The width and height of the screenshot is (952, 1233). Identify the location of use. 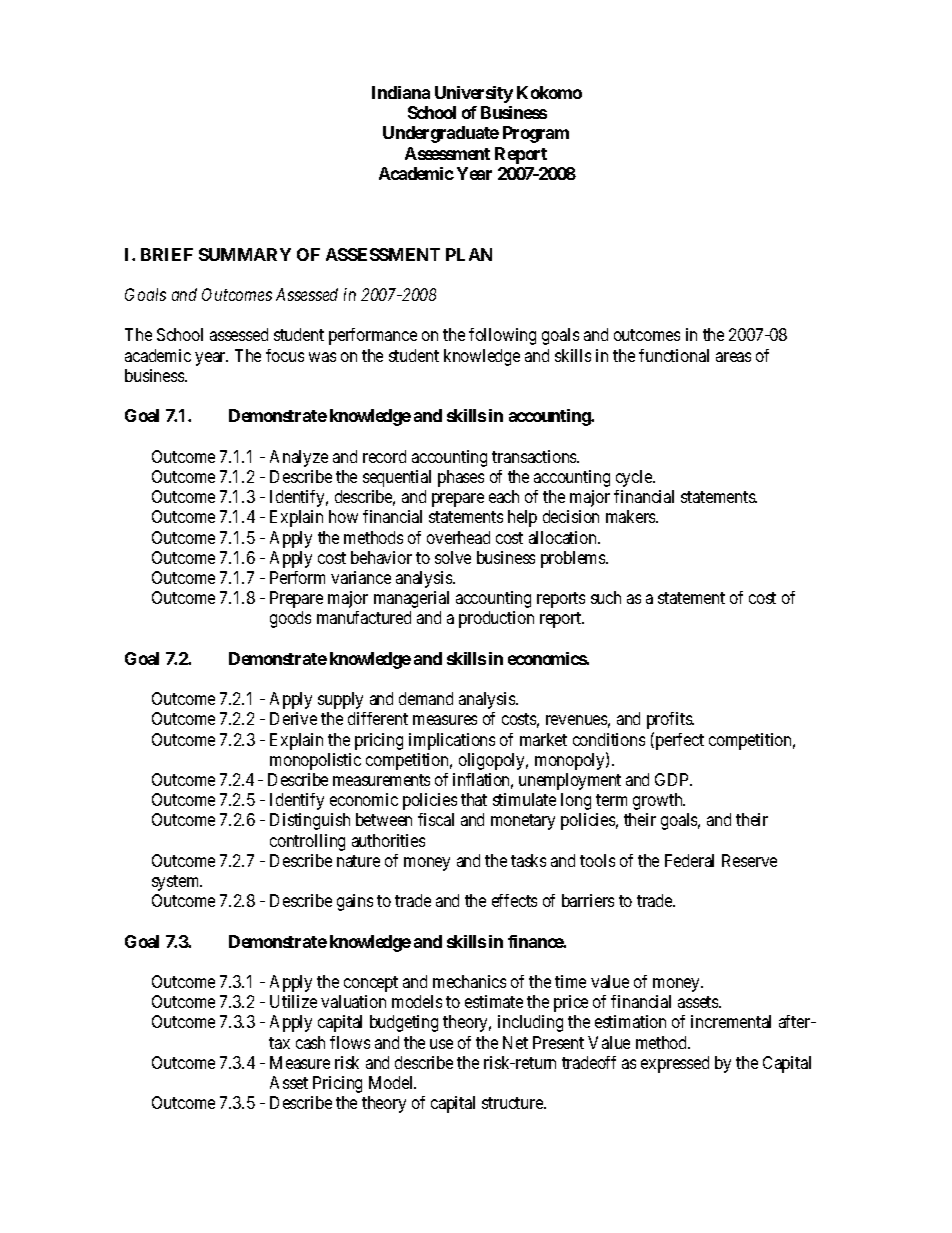
(441, 1044).
